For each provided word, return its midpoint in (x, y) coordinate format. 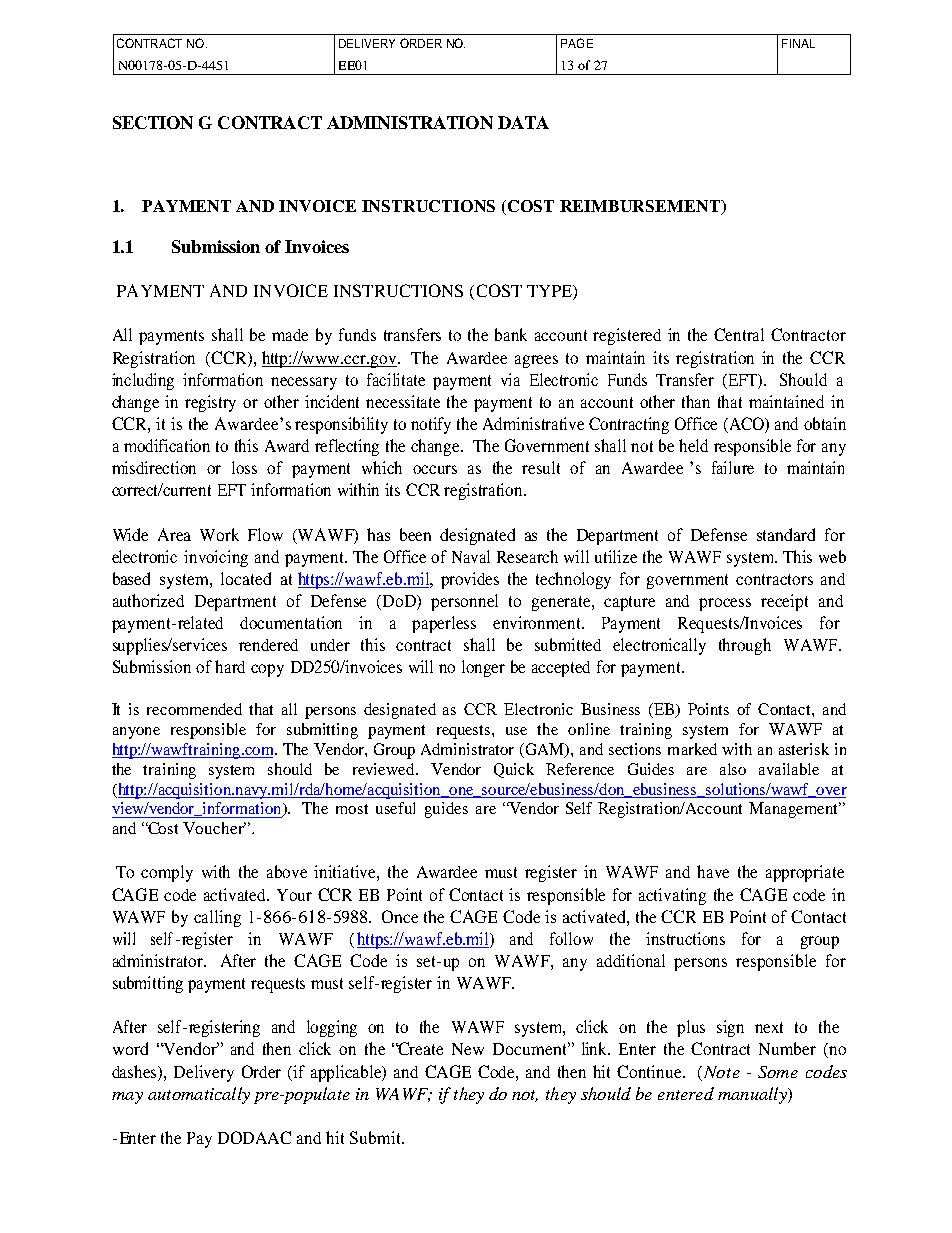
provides (470, 580)
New (468, 1049)
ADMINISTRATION (410, 122)
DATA (523, 122)
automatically (199, 1095)
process (725, 604)
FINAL (798, 43)
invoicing (216, 558)
